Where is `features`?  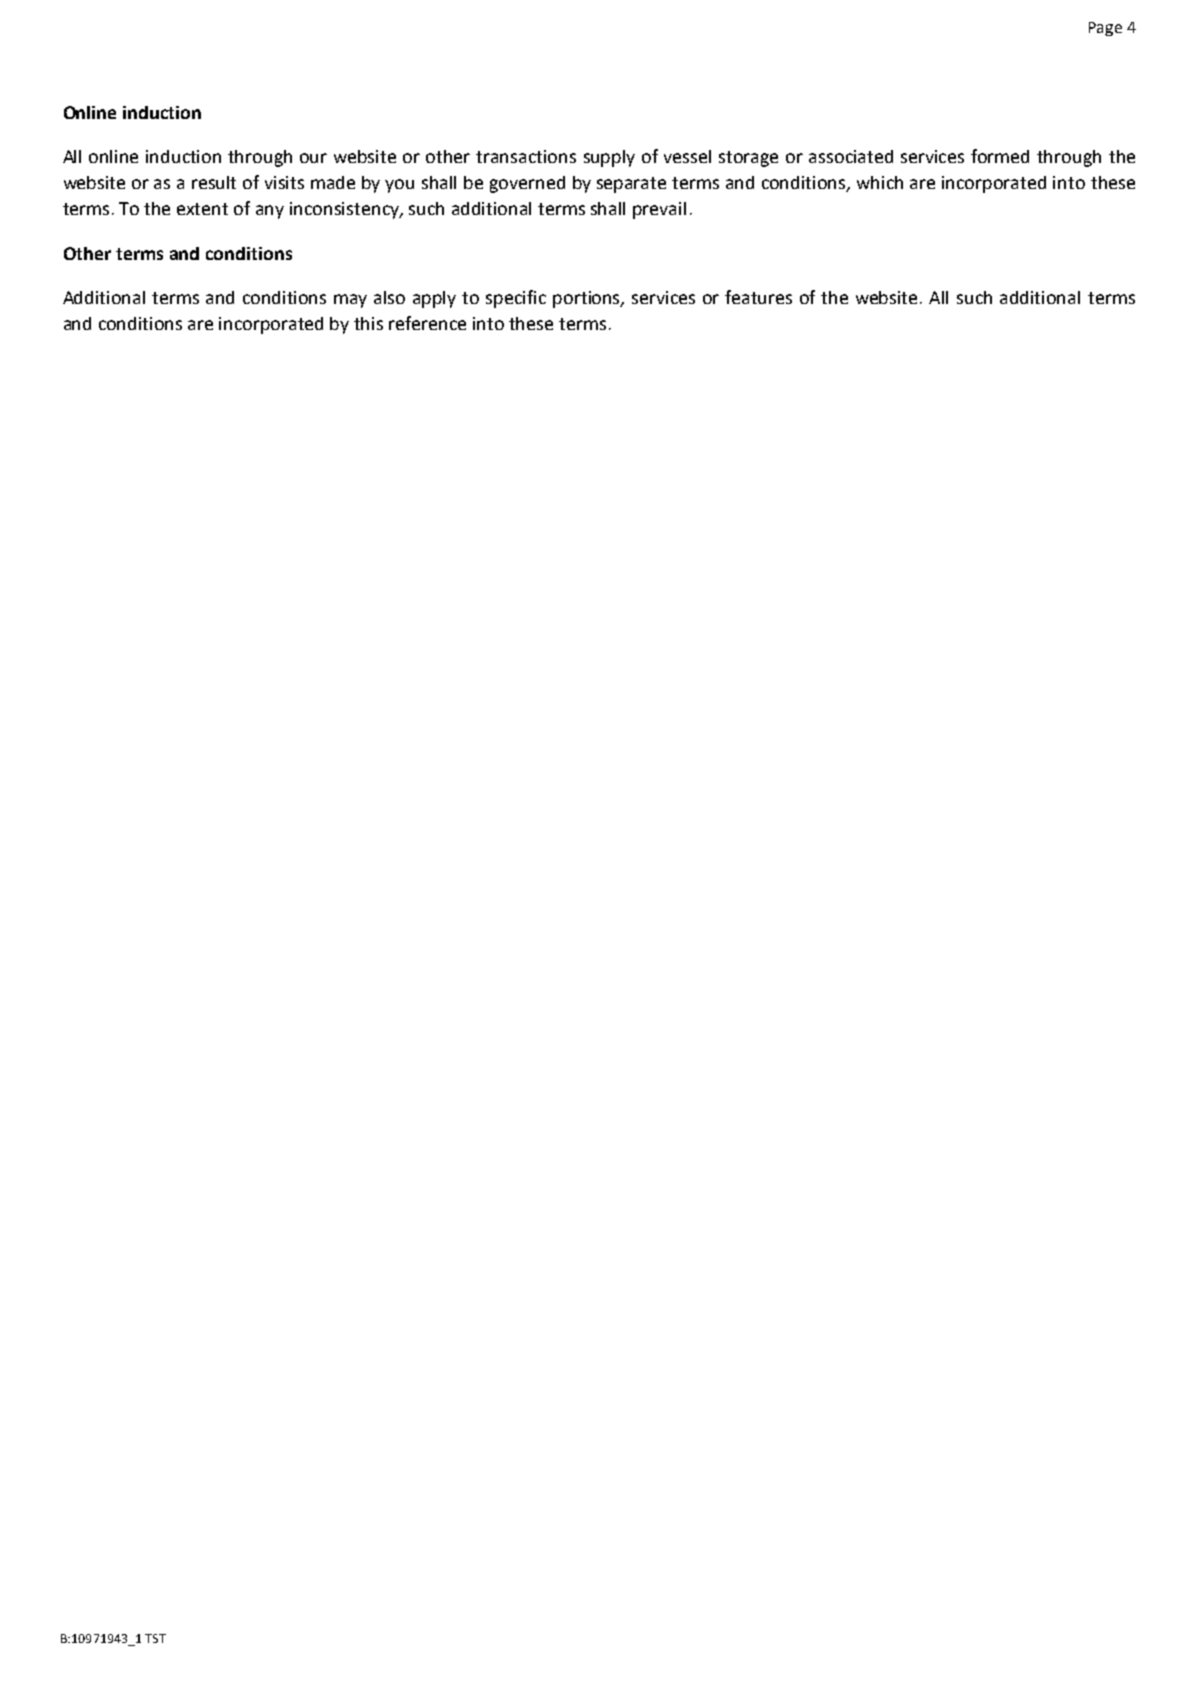 features is located at coordinates (758, 297).
